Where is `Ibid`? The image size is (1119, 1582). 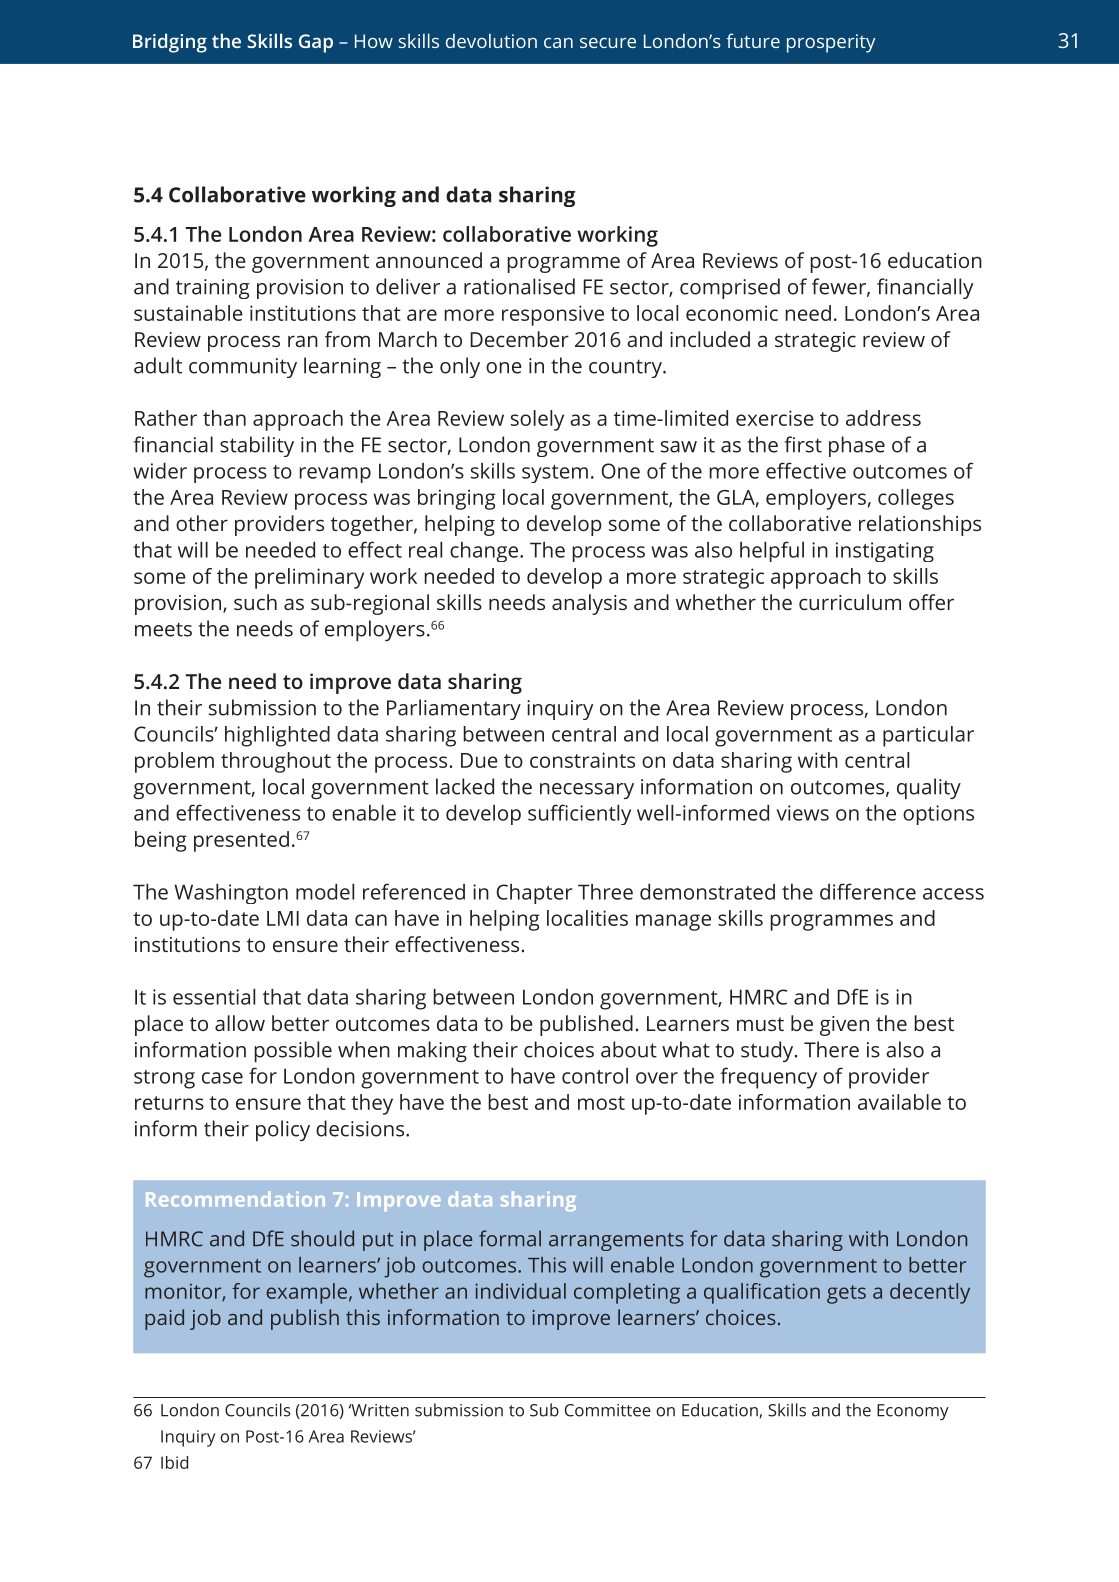
Ibid is located at coordinates (174, 1462).
